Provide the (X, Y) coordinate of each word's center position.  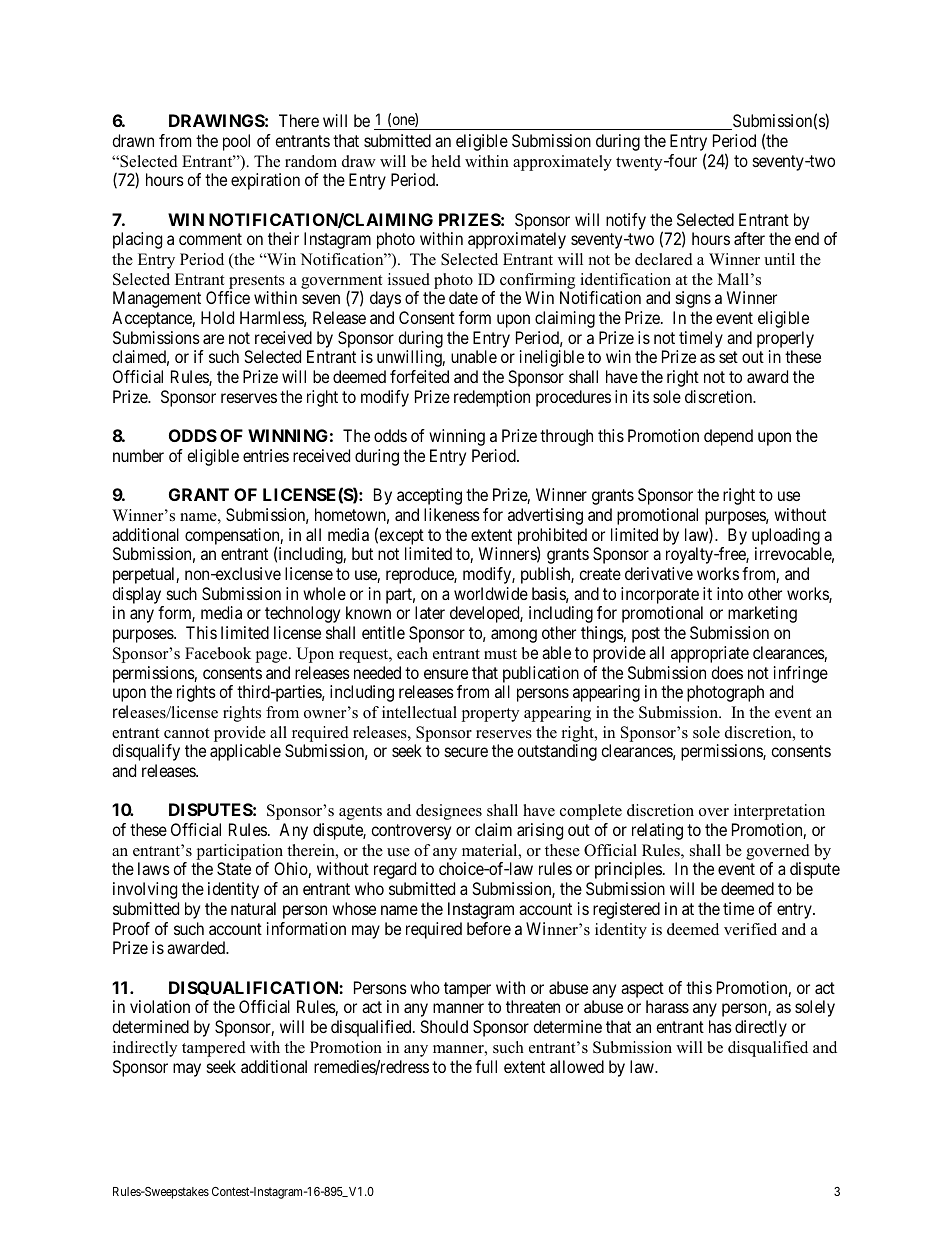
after (749, 238)
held (446, 161)
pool (236, 142)
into (730, 593)
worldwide (491, 593)
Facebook (218, 653)
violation (160, 1006)
